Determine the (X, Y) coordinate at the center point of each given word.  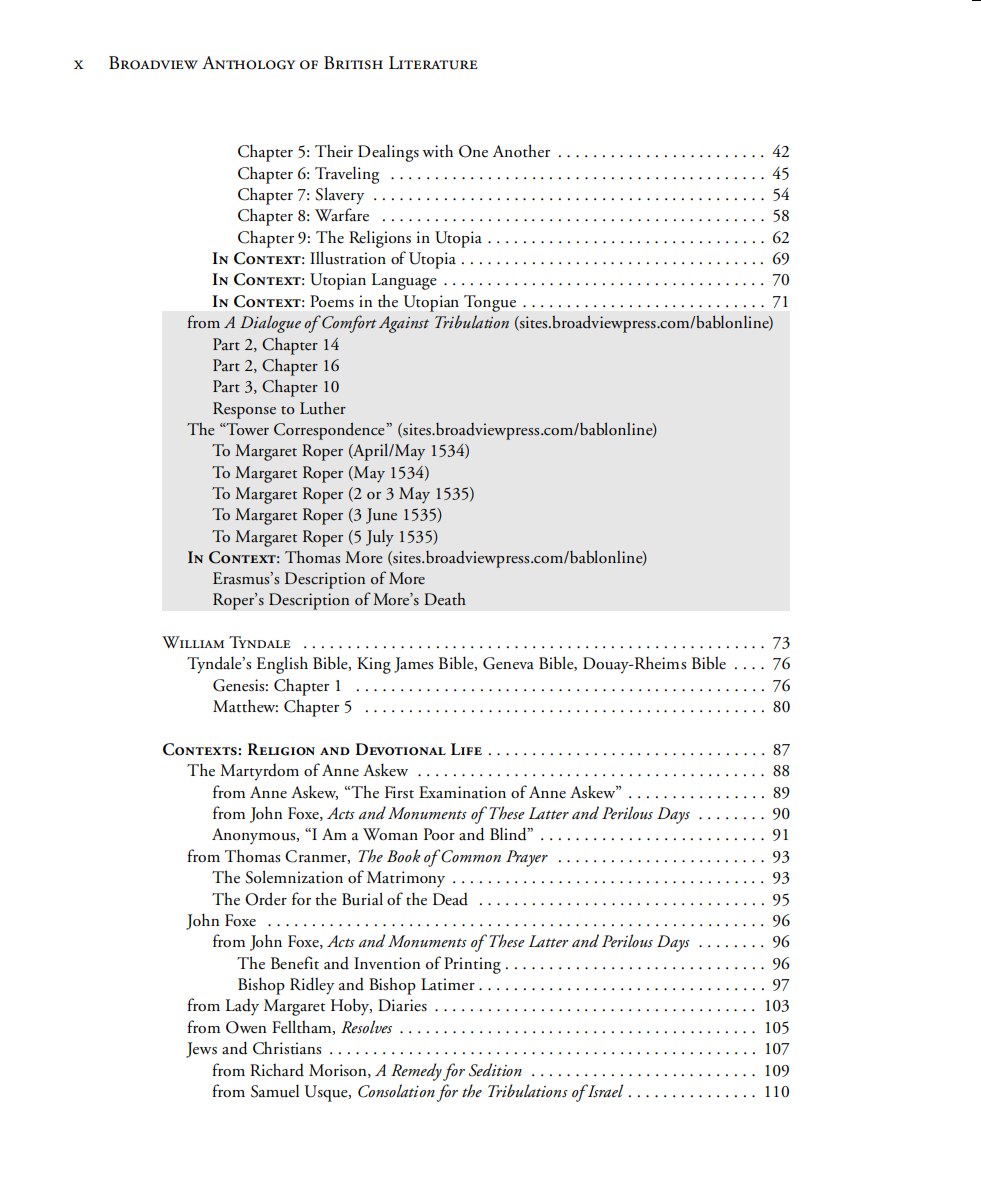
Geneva (508, 663)
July (380, 538)
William (193, 642)
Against (404, 324)
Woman (390, 834)
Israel (604, 1091)
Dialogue (270, 324)
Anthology (248, 63)
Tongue (490, 303)
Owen (246, 1027)
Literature (433, 63)
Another (521, 151)
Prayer (527, 858)
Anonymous (255, 836)
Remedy (416, 1072)
